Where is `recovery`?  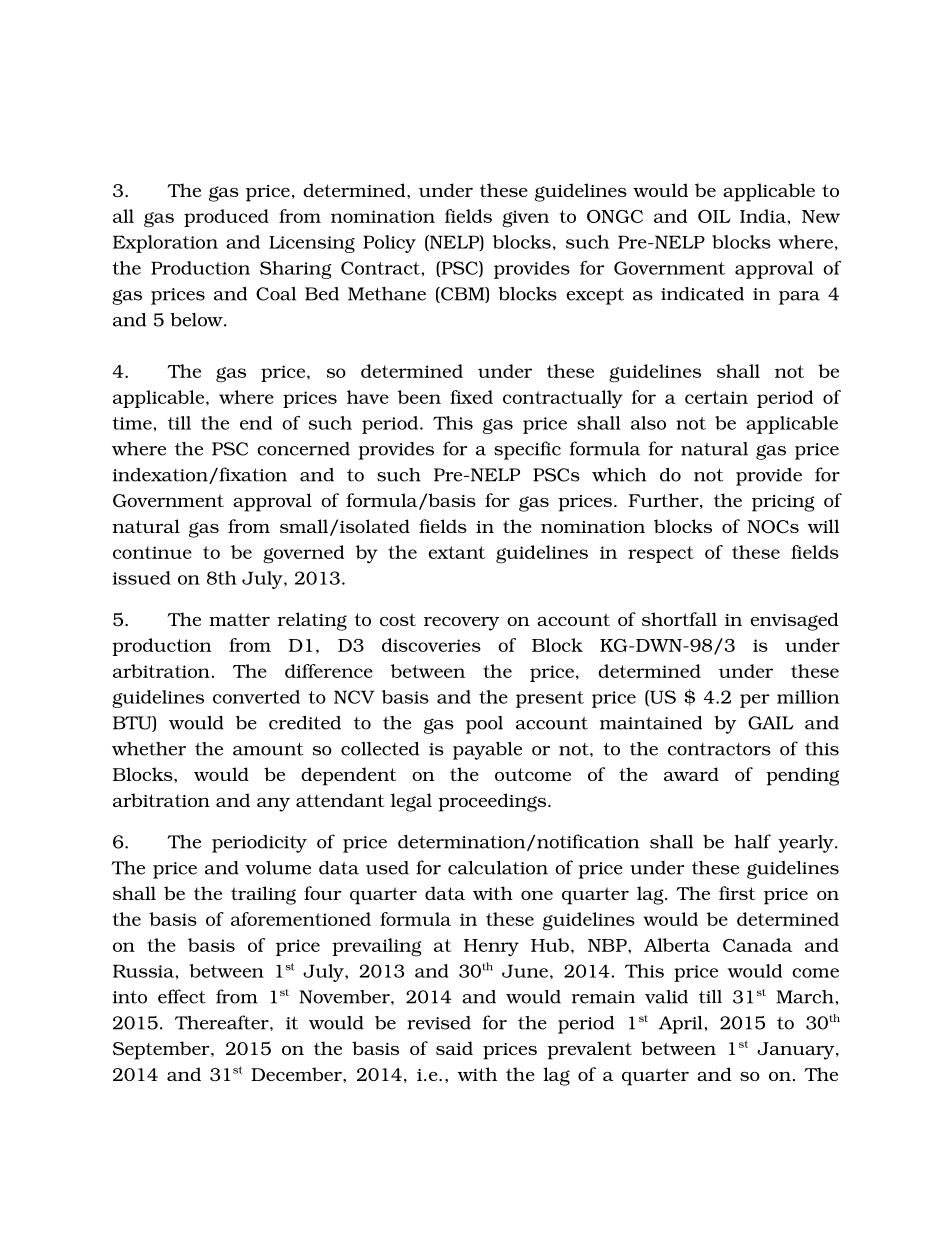
recovery is located at coordinates (461, 624).
